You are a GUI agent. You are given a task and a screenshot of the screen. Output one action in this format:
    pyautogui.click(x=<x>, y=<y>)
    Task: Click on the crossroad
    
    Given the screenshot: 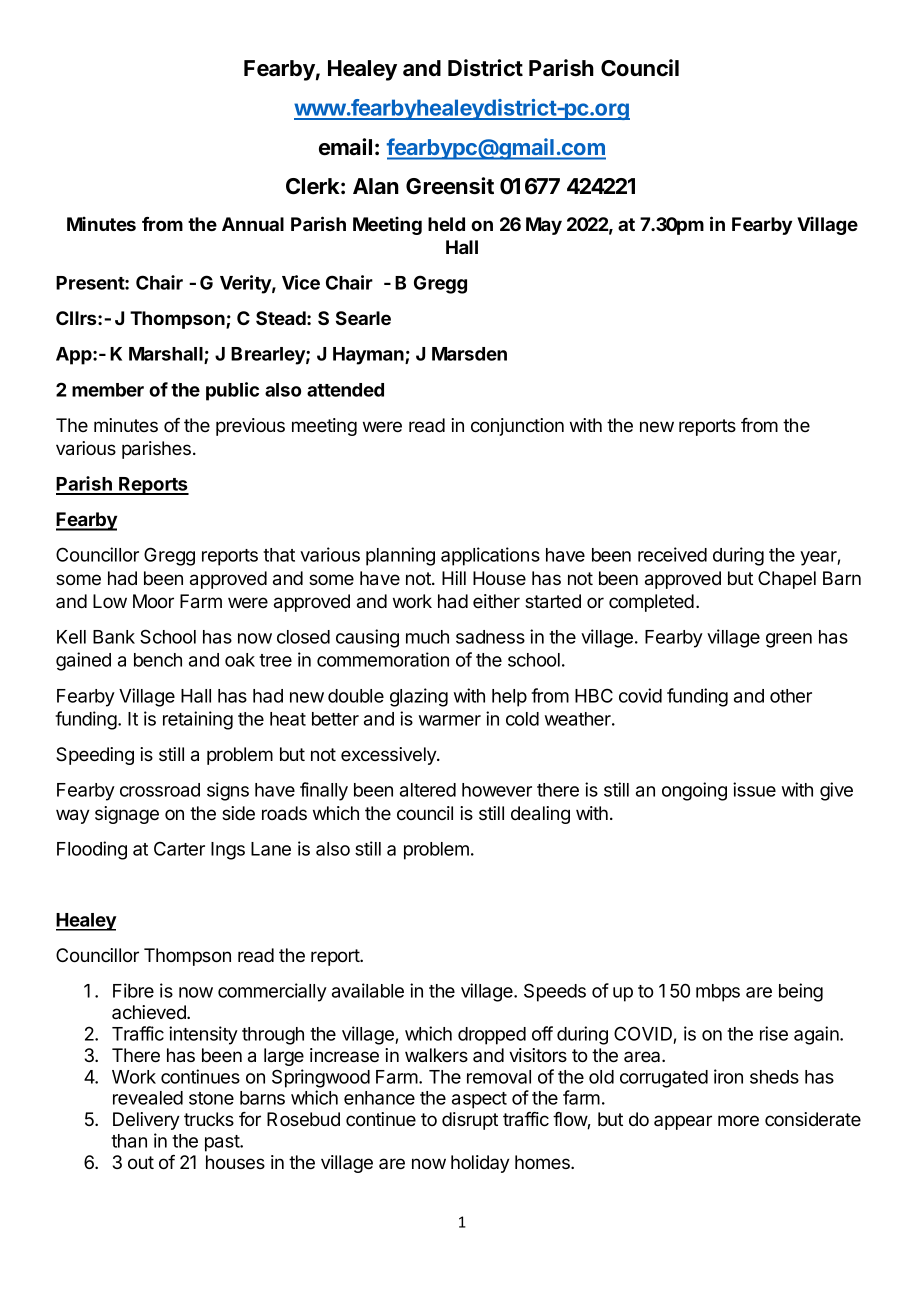 What is the action you would take?
    pyautogui.click(x=160, y=790)
